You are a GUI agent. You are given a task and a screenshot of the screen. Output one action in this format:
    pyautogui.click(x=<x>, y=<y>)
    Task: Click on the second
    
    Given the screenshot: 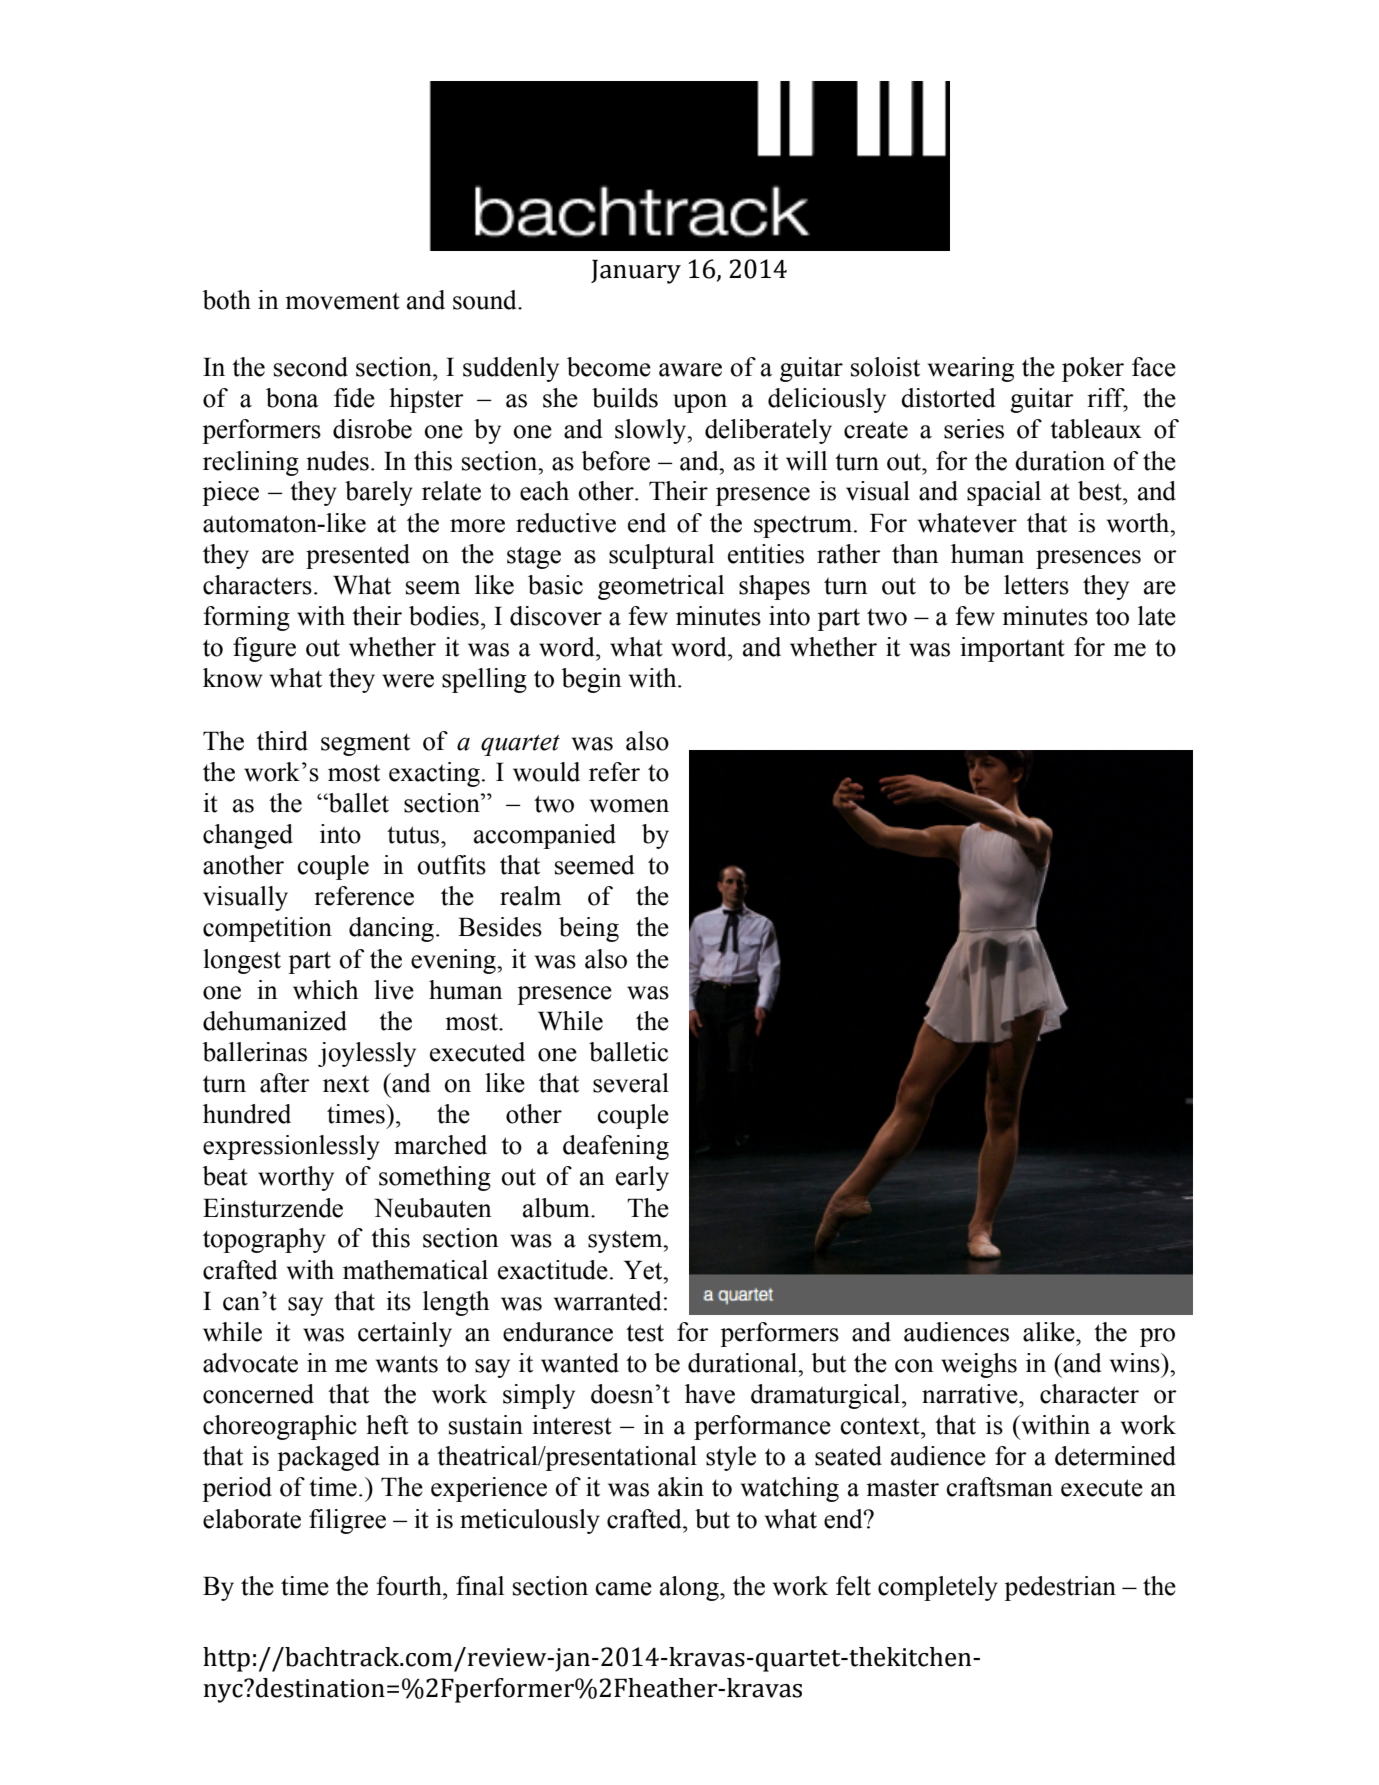 What is the action you would take?
    pyautogui.click(x=311, y=367)
